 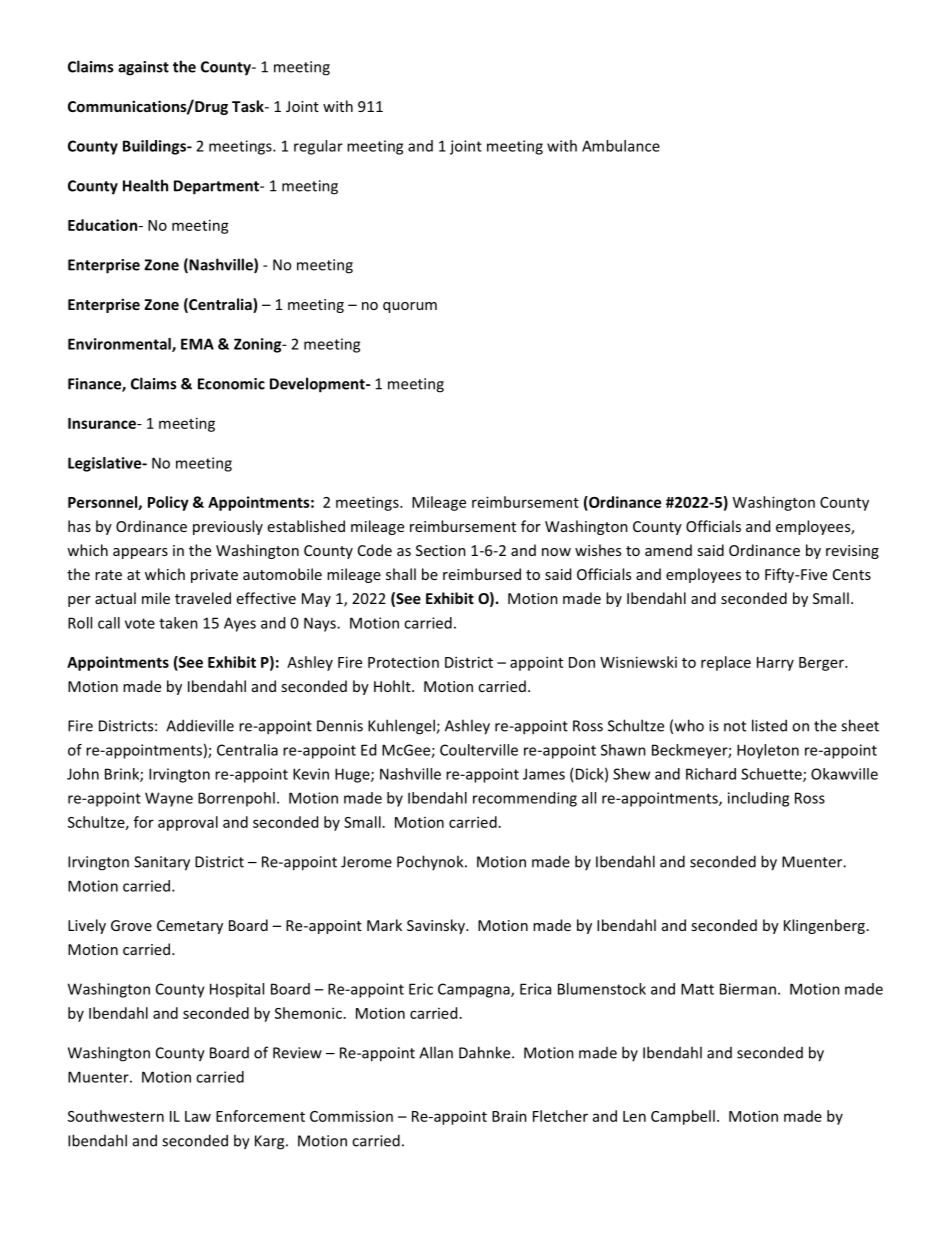 I want to click on revising, so click(x=852, y=552).
